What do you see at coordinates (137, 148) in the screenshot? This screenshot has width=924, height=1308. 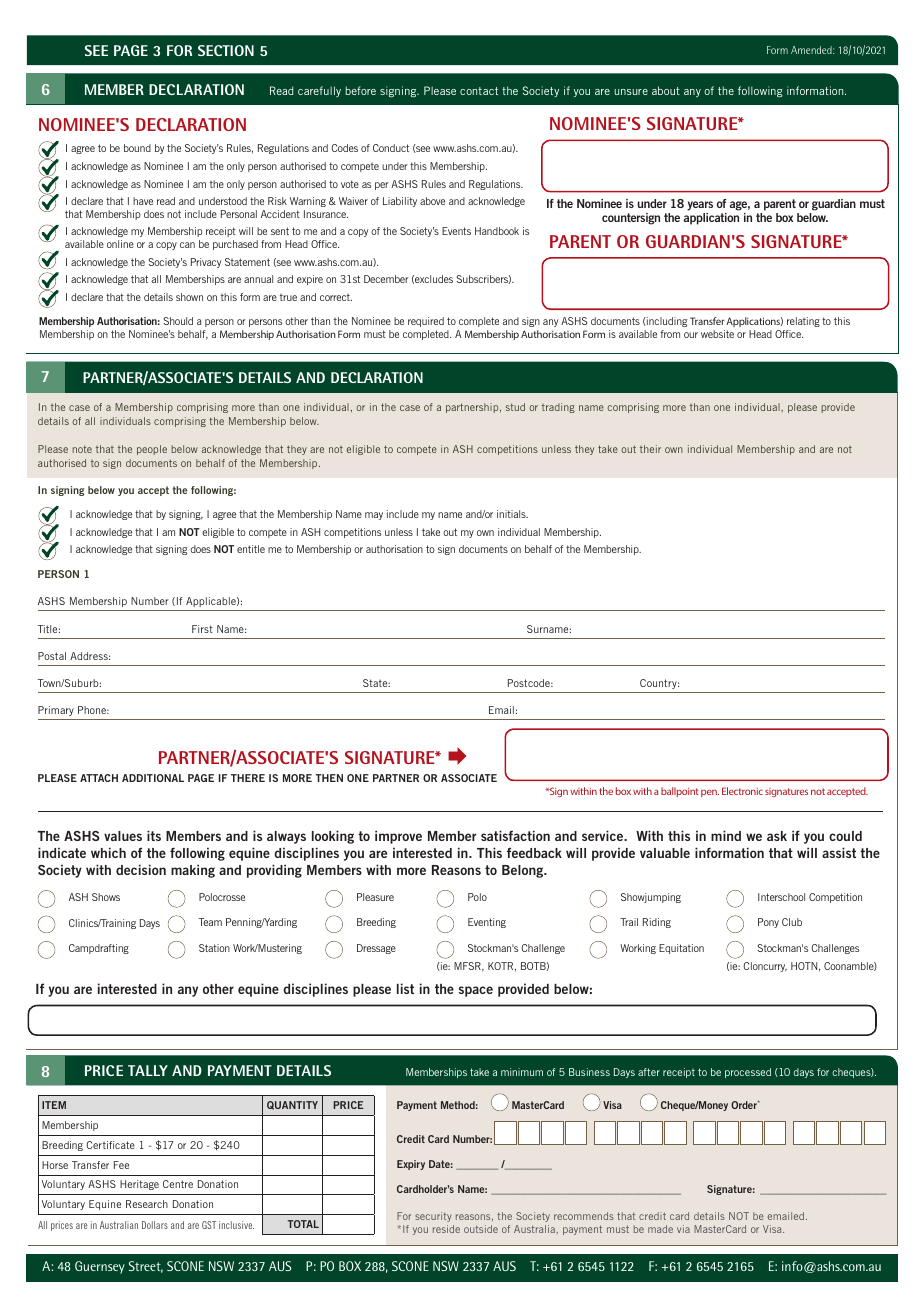 I see `bound` at bounding box center [137, 148].
